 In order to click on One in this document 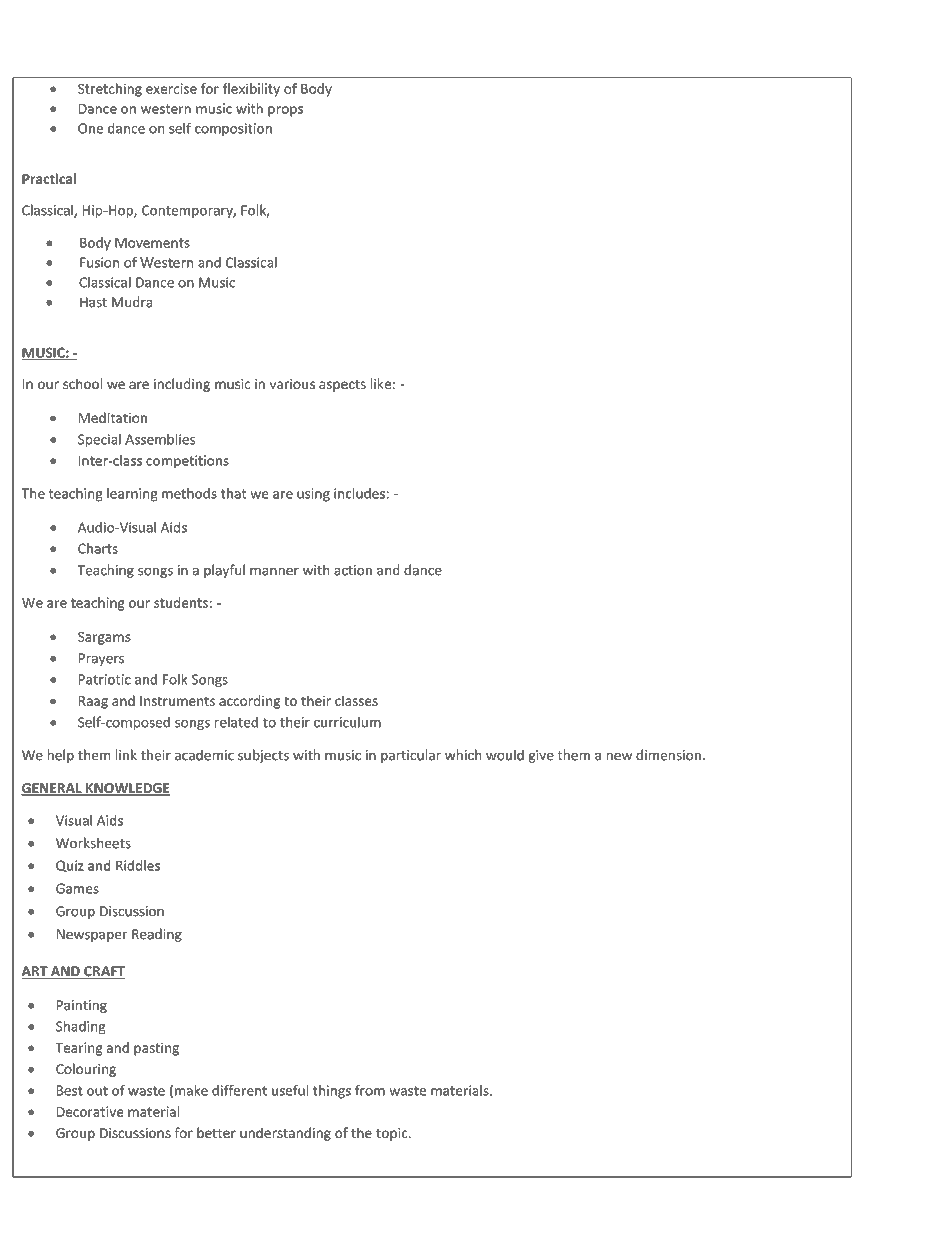, I will do `click(90, 128)`.
